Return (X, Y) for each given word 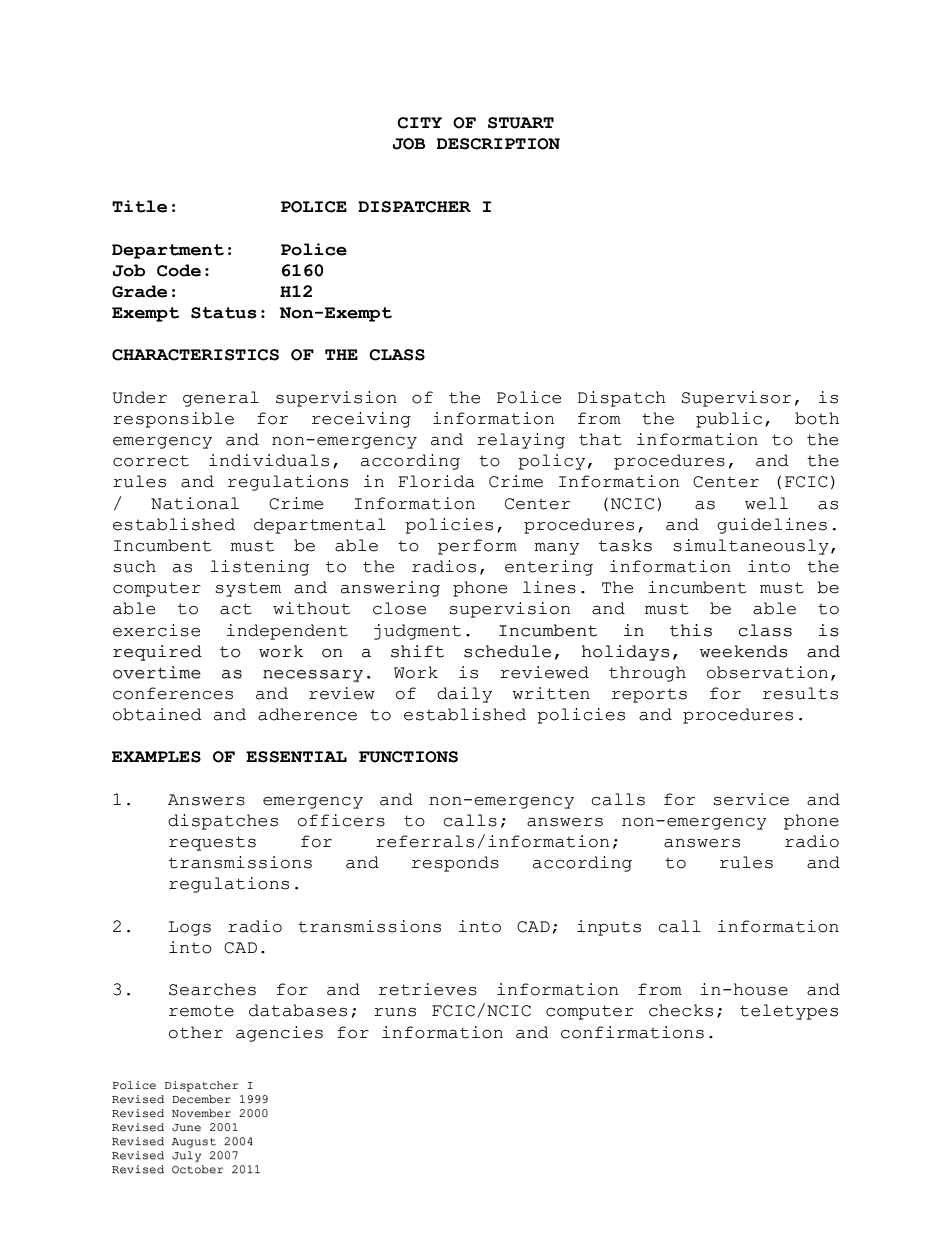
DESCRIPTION (498, 144)
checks (681, 1010)
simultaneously (751, 547)
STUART (521, 123)
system (248, 589)
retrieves (428, 989)
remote (201, 1011)
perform (477, 547)
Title (139, 206)
